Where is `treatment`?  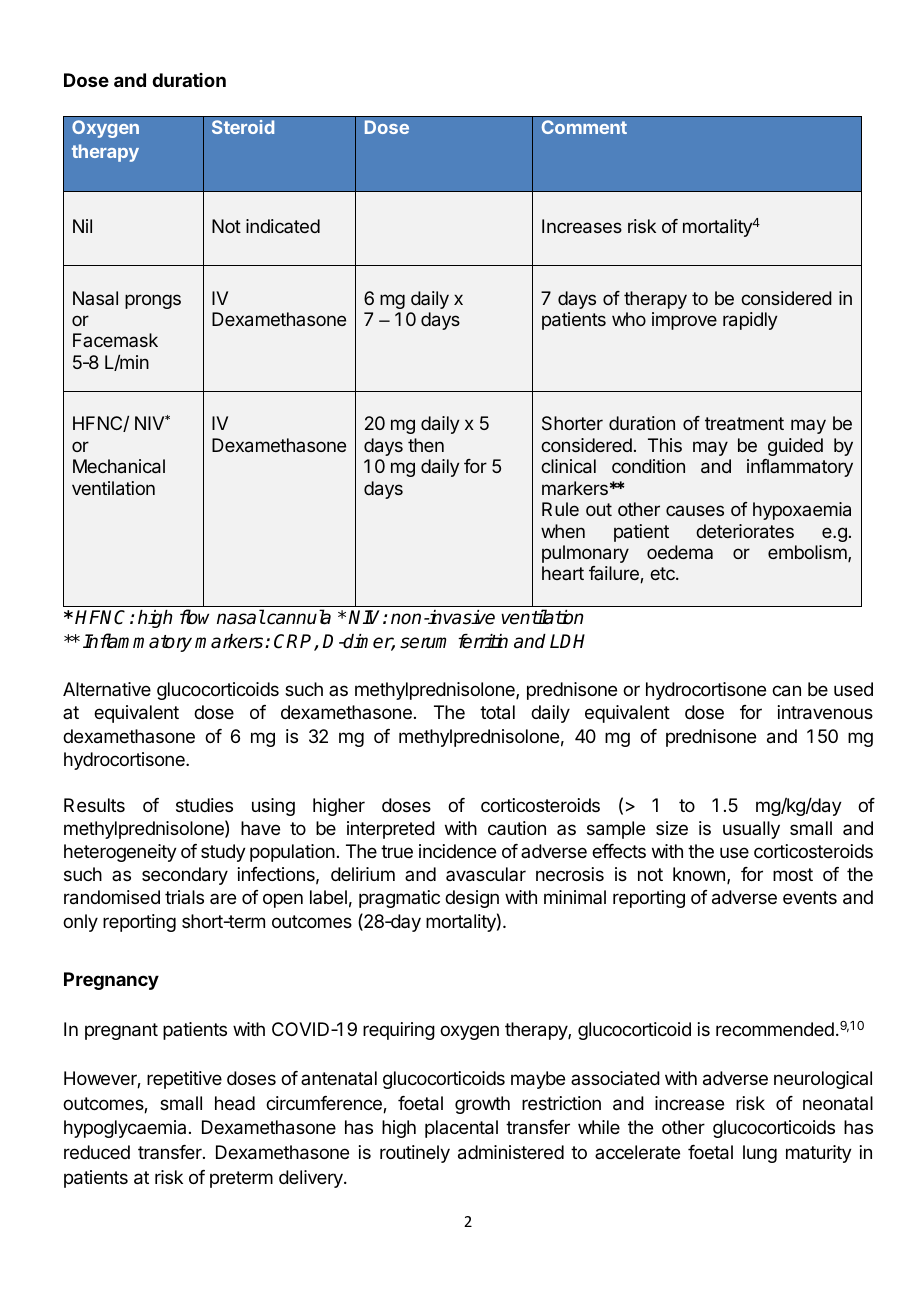 treatment is located at coordinates (744, 424).
